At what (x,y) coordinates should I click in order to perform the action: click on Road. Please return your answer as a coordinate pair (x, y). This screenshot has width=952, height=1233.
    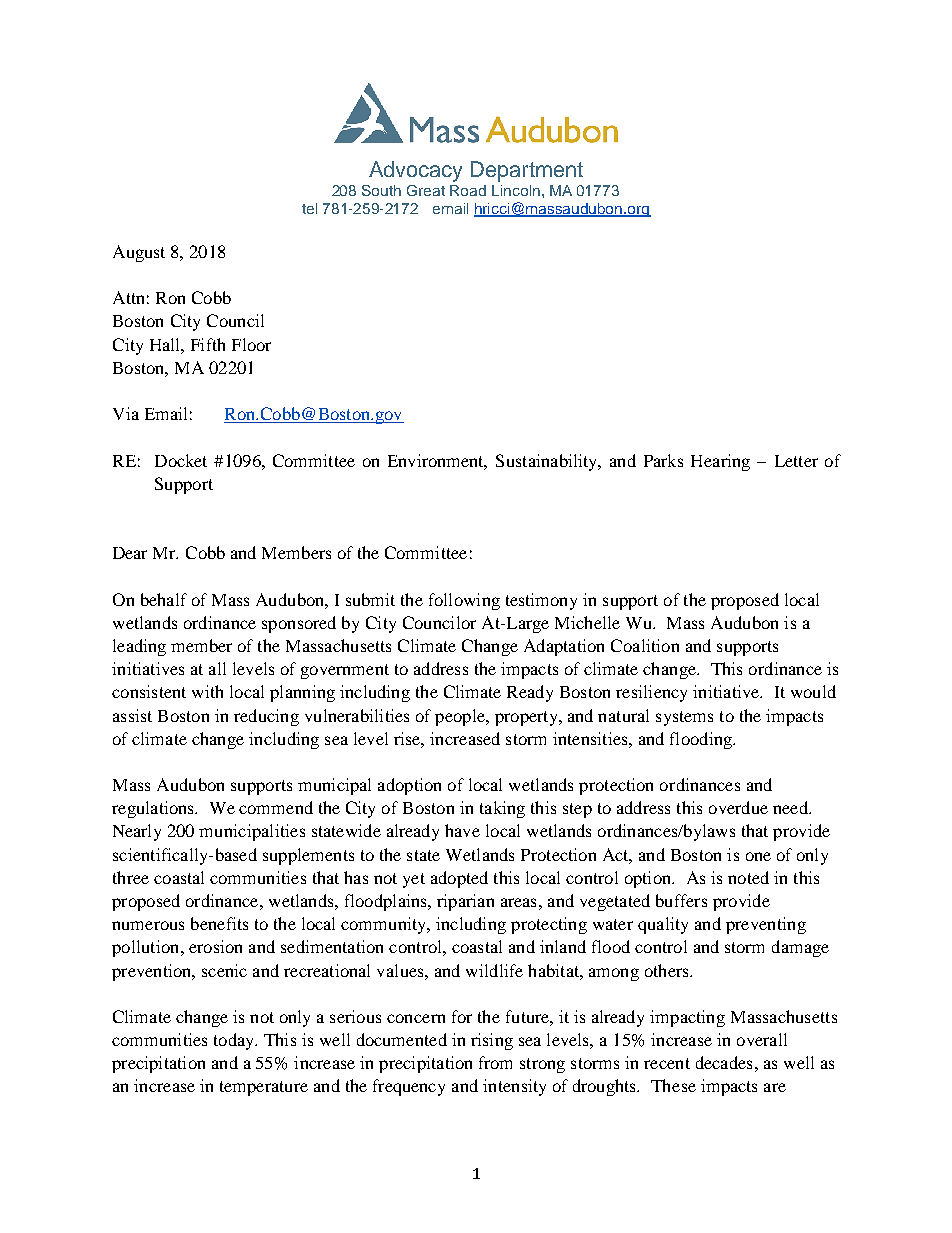
    Looking at the image, I should click on (468, 190).
